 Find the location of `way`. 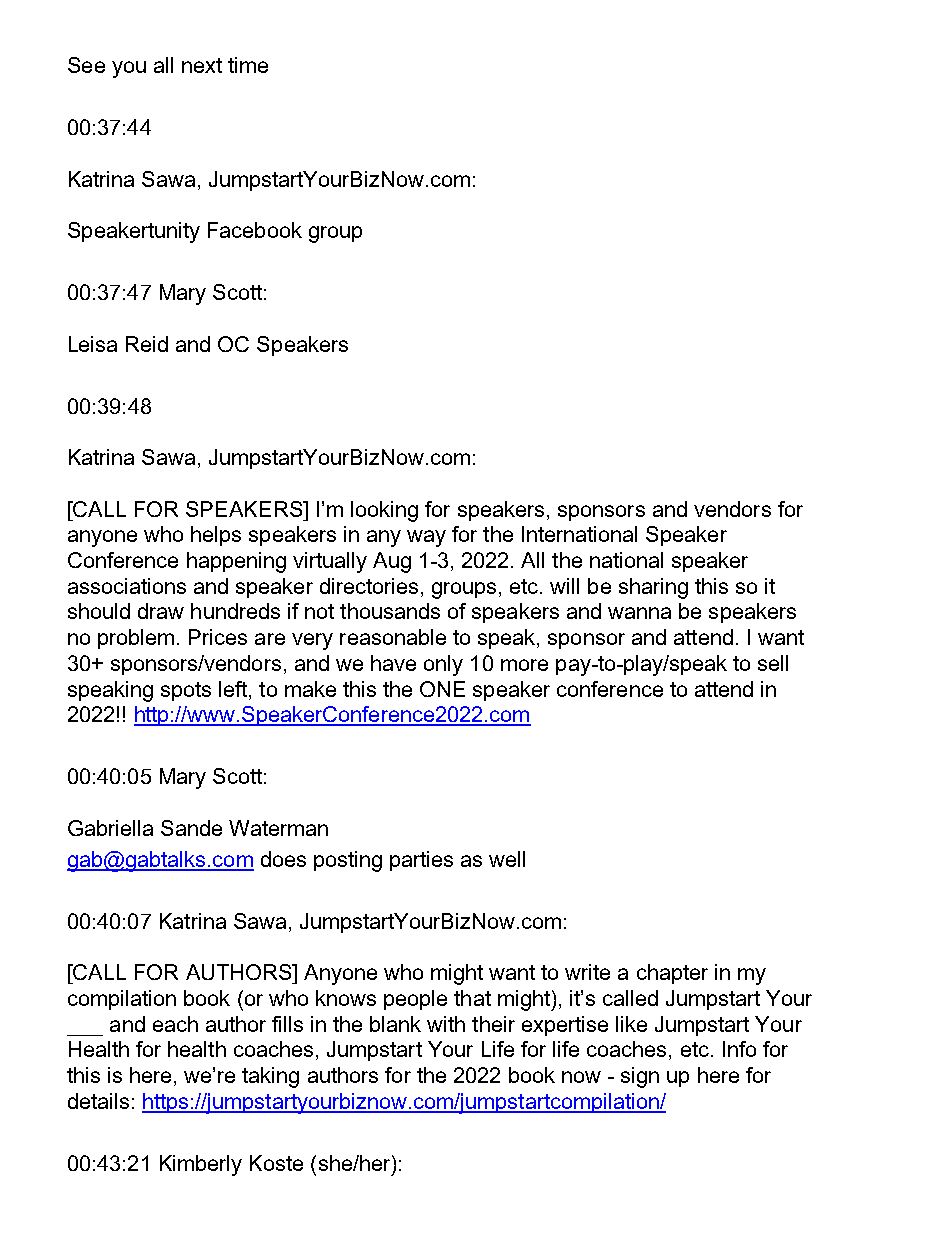

way is located at coordinates (426, 538).
